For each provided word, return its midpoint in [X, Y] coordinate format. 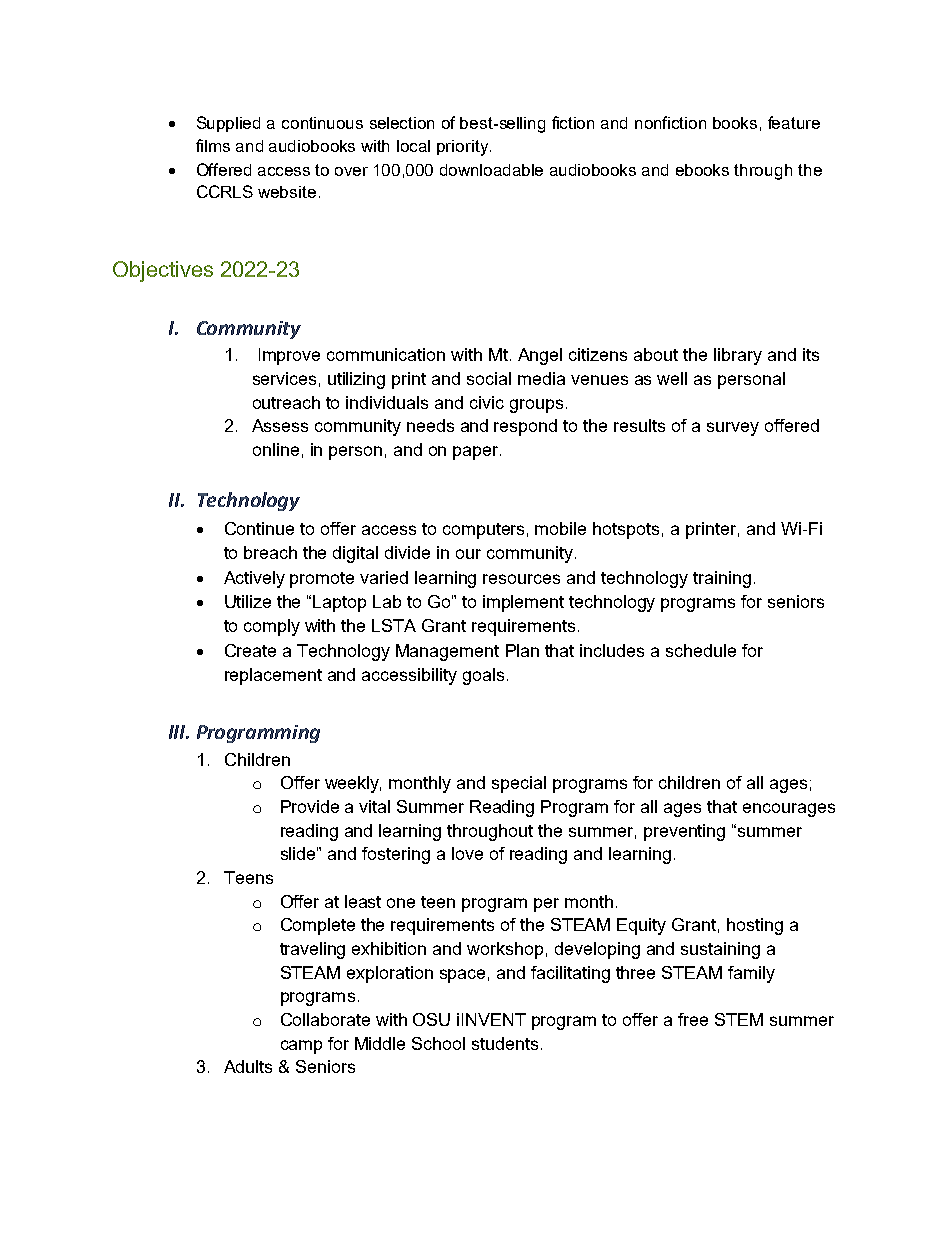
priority [464, 148]
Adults [248, 1066]
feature [794, 122]
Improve [289, 356]
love [467, 853]
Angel [540, 356]
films [213, 145]
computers [483, 531]
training [722, 579]
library [738, 356]
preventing [684, 832]
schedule [701, 650]
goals [483, 676]
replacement [273, 676]
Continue [259, 528]
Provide [310, 806]
